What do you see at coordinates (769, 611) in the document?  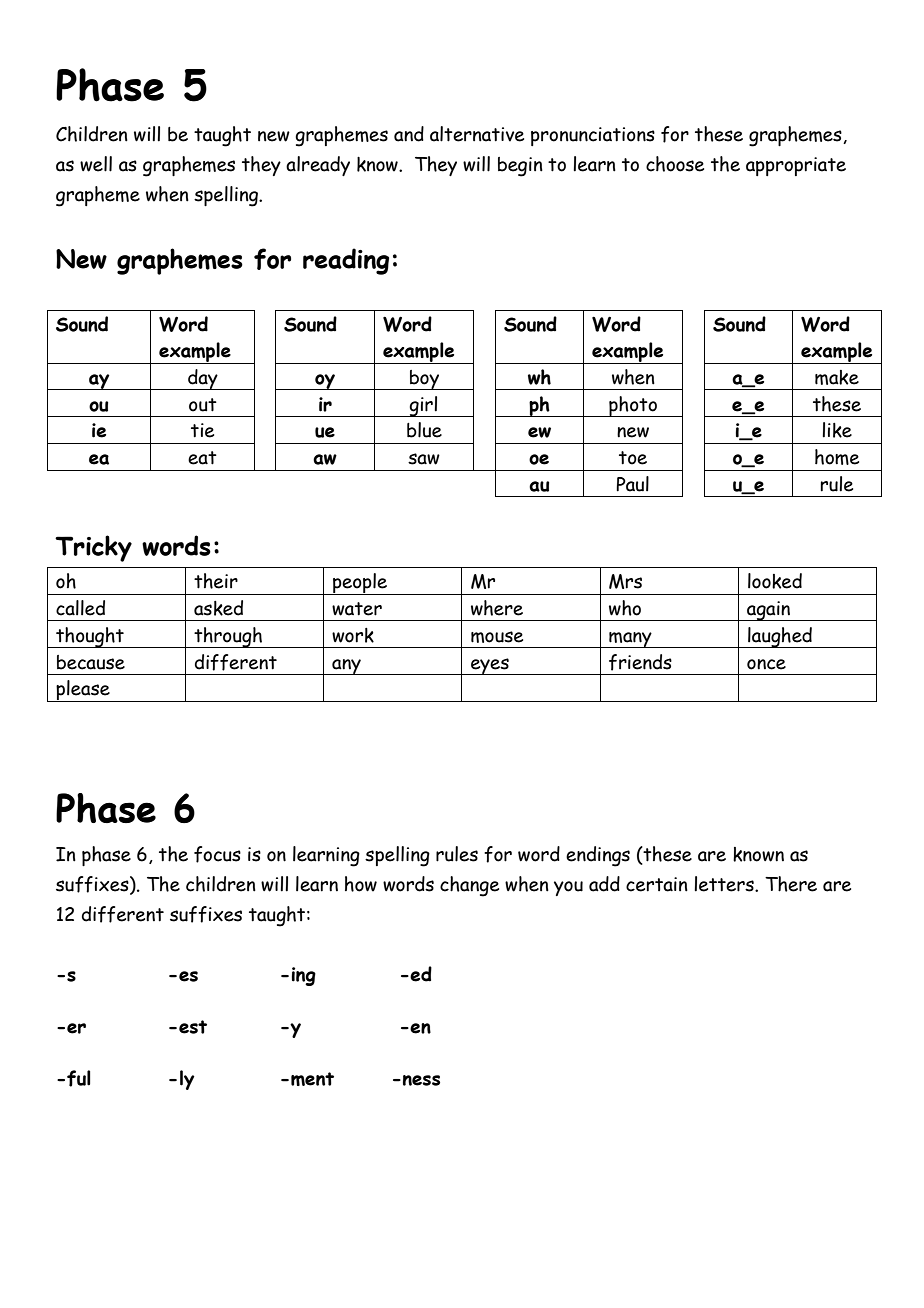 I see `again` at bounding box center [769, 611].
